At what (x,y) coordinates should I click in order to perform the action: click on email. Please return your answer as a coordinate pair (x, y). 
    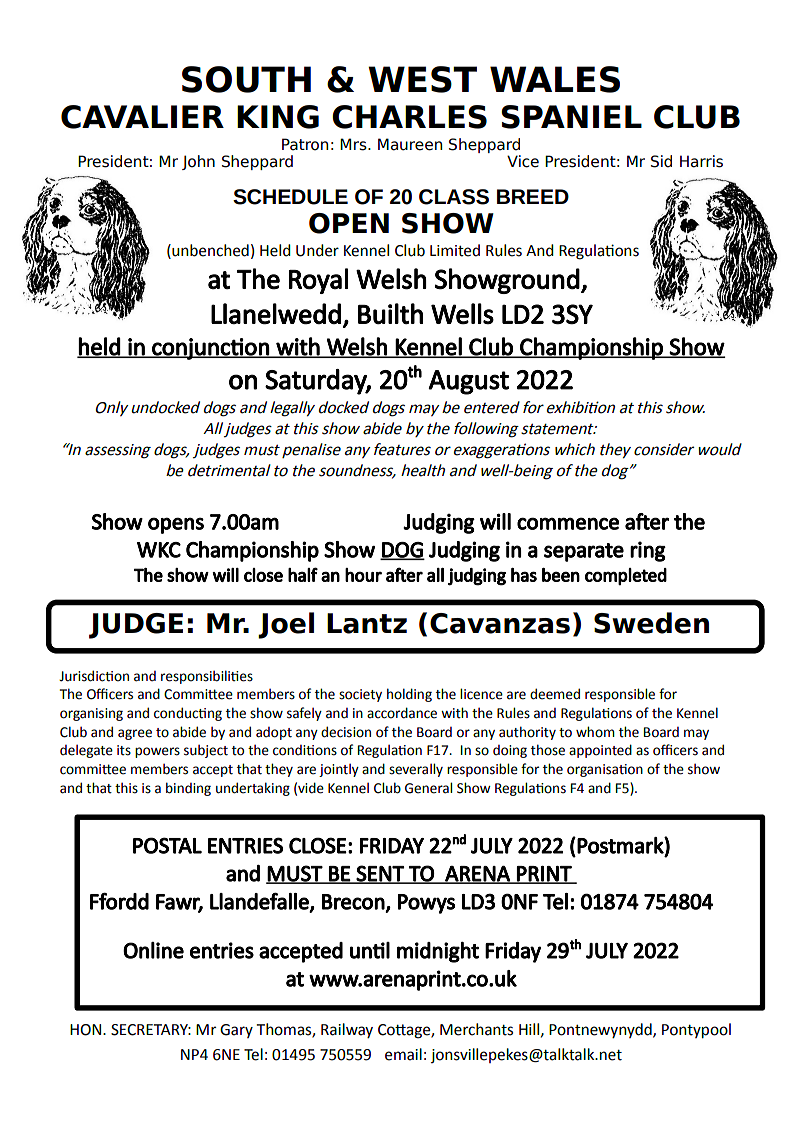
    Looking at the image, I should click on (403, 1054).
